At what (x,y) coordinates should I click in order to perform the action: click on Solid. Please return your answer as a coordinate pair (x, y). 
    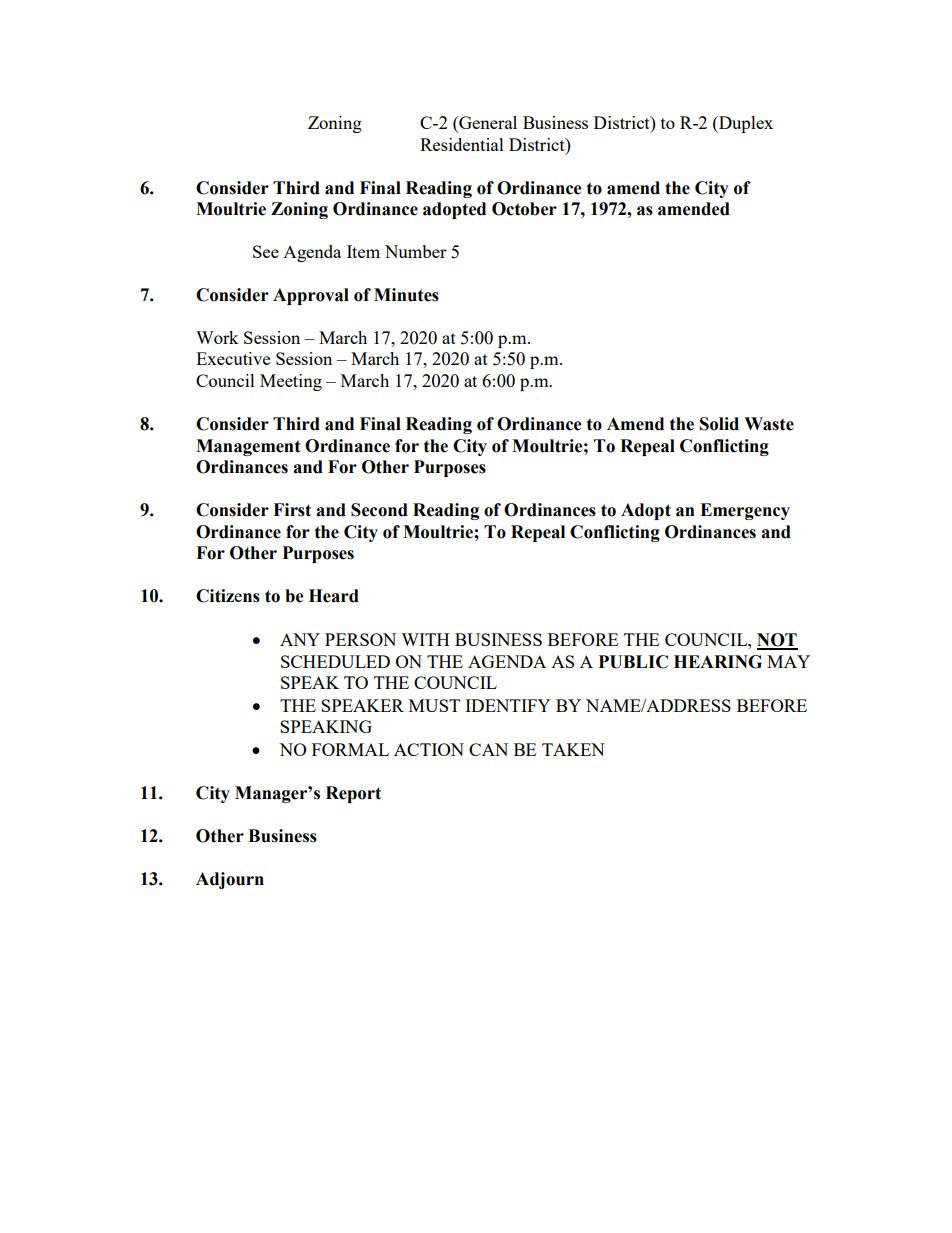
    Looking at the image, I should click on (719, 424).
